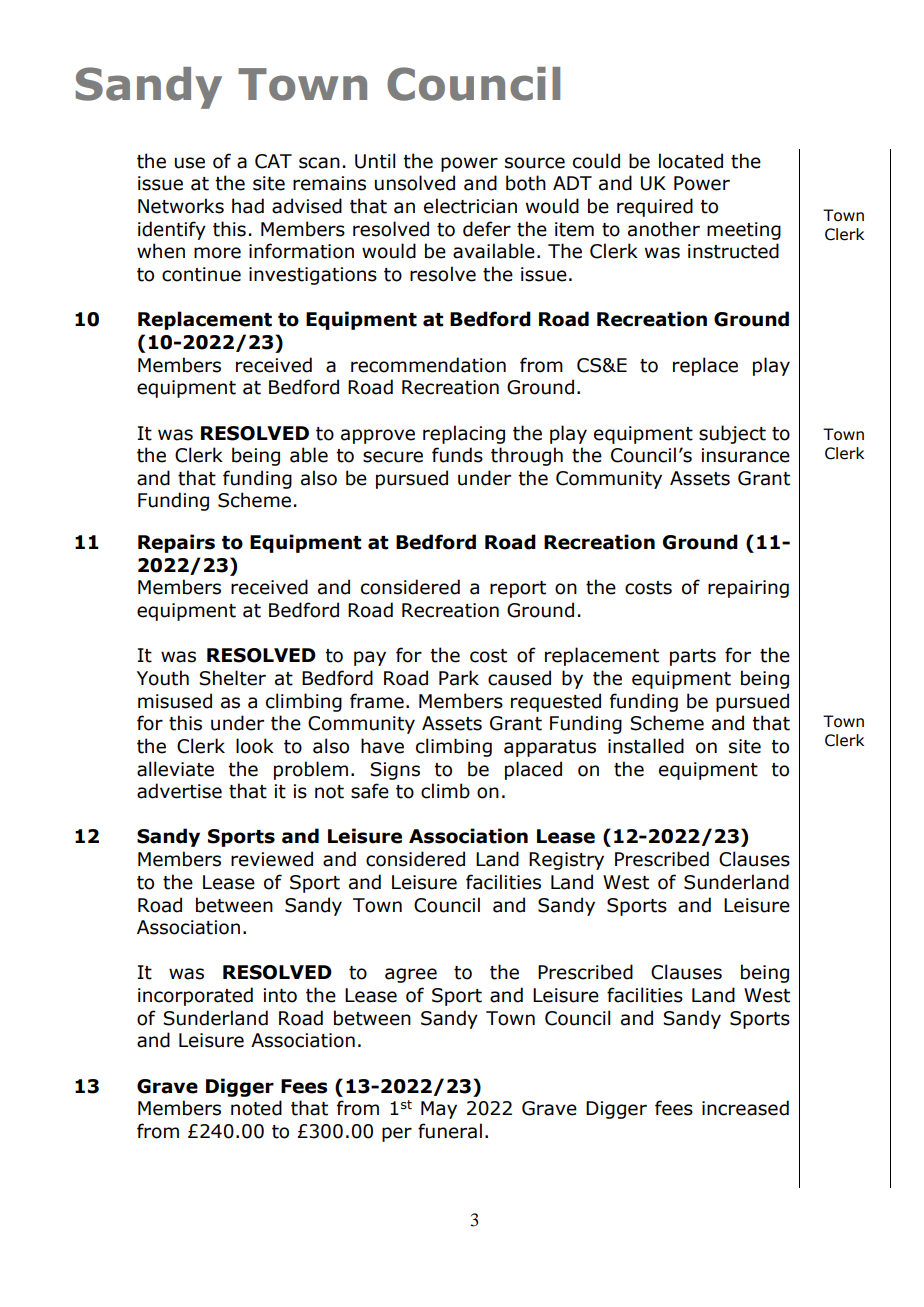  Describe the element at coordinates (655, 207) in the screenshot. I see `required` at that location.
